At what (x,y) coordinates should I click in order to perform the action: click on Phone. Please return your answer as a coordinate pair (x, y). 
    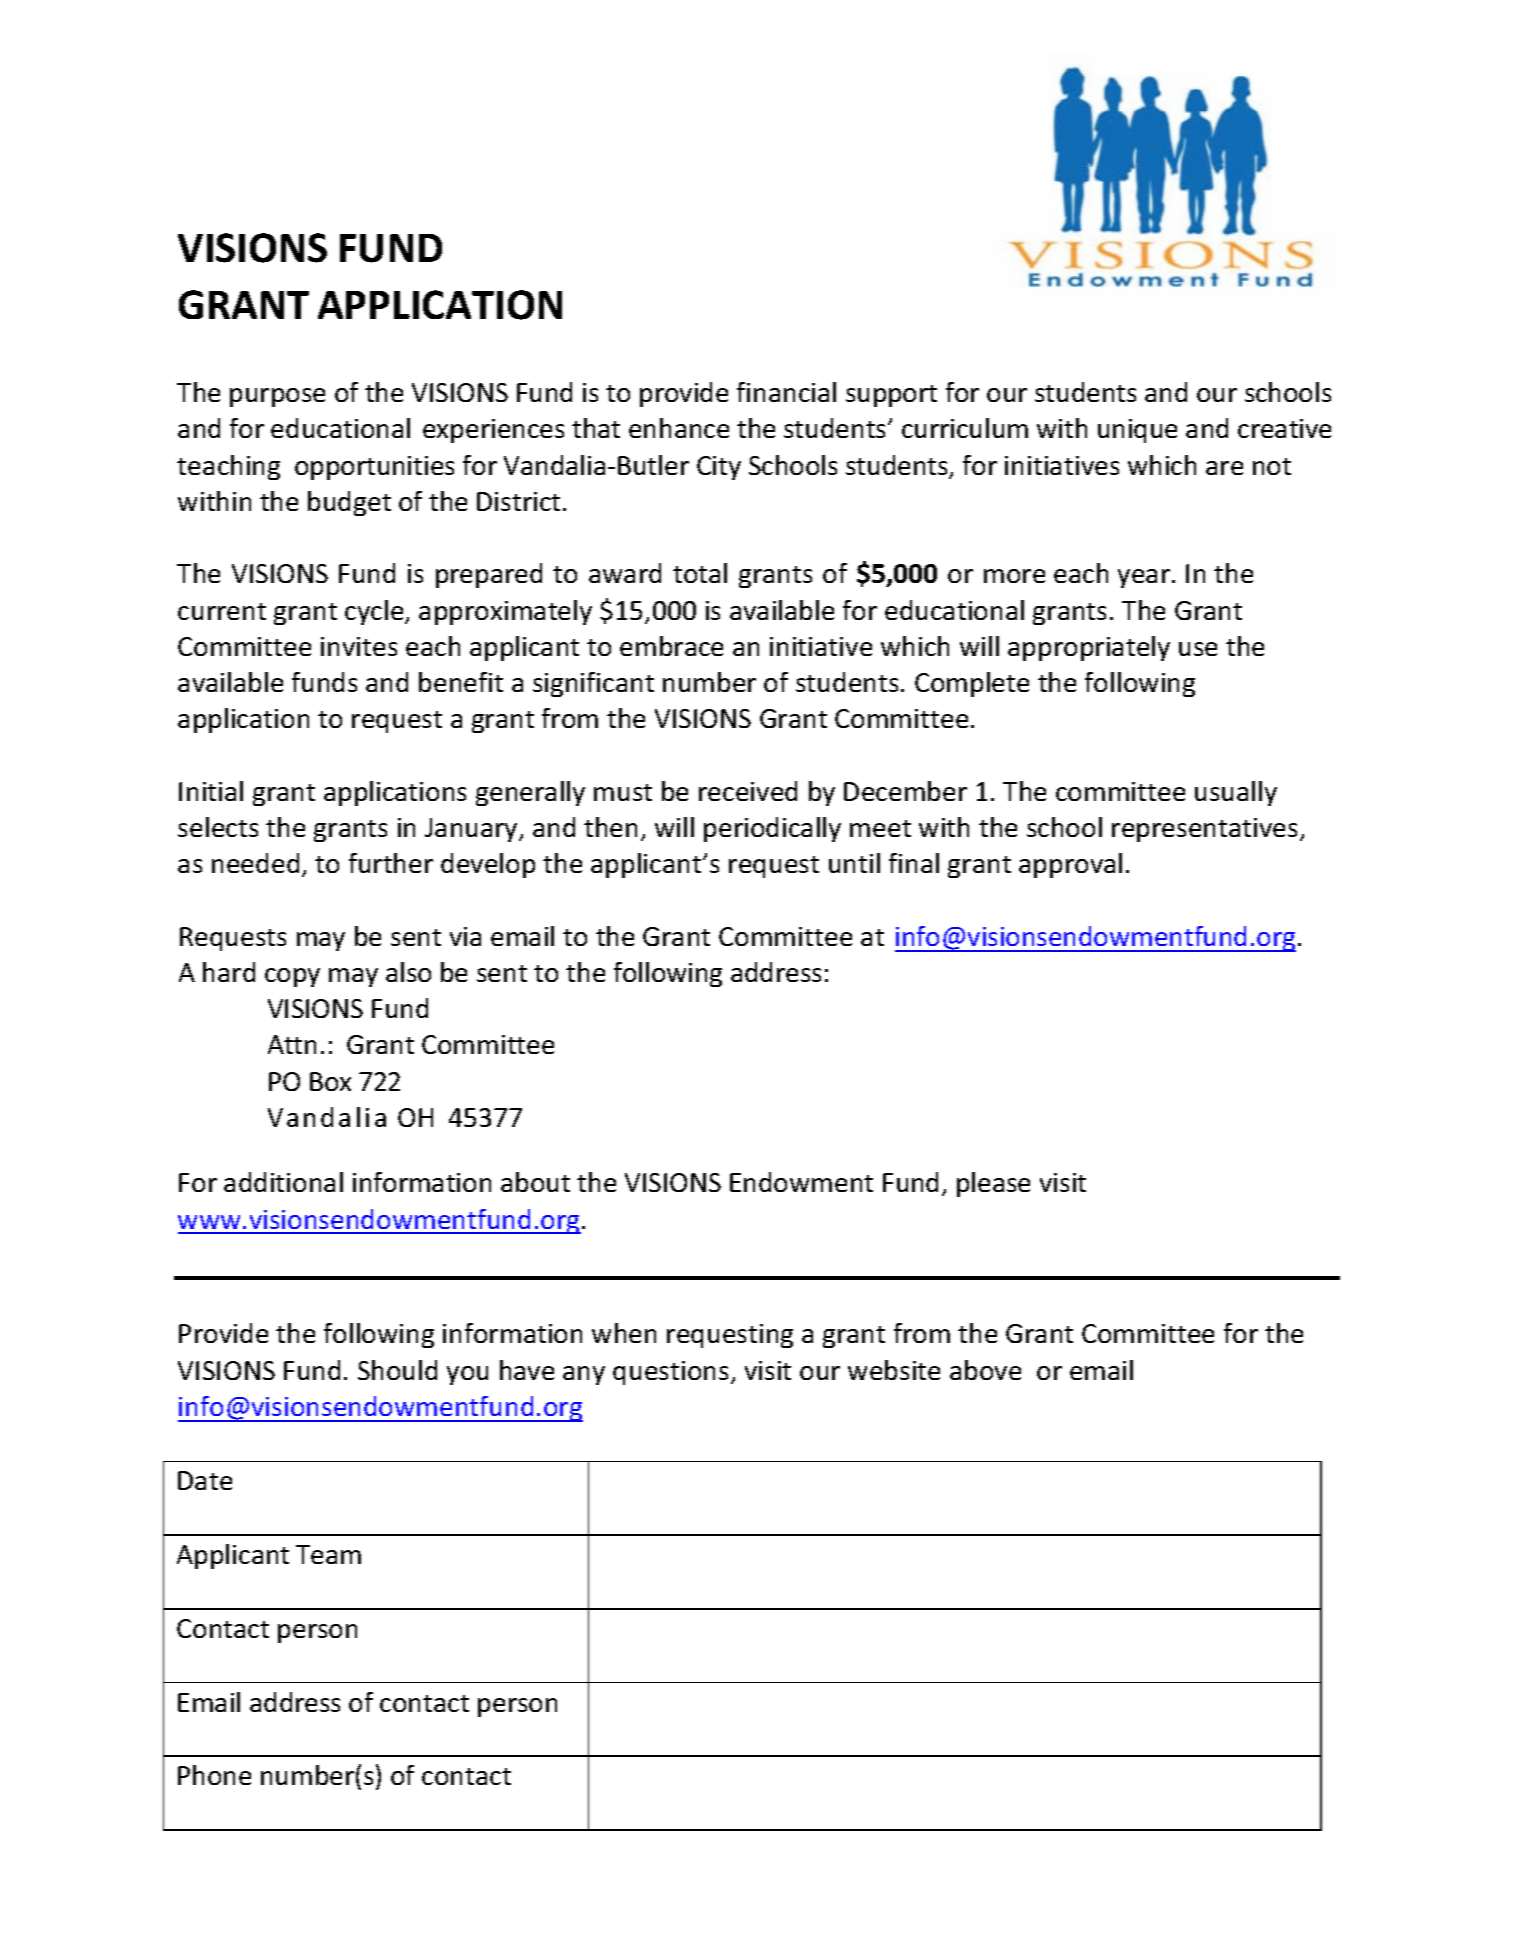
    Looking at the image, I should click on (214, 1775).
